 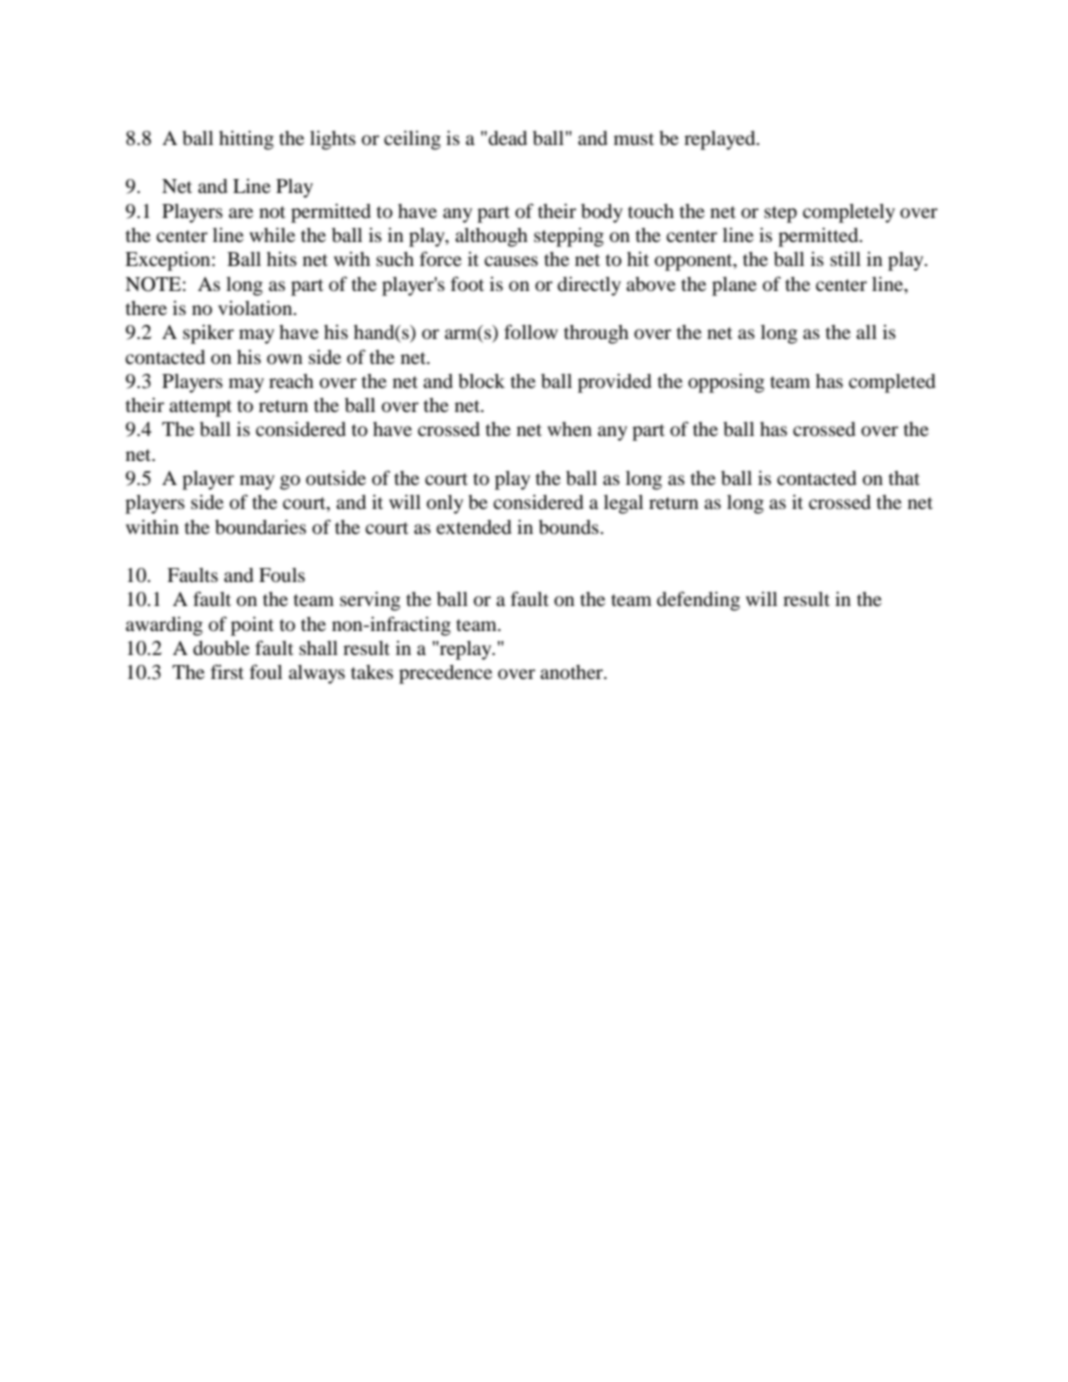 What do you see at coordinates (572, 672) in the screenshot?
I see `another` at bounding box center [572, 672].
